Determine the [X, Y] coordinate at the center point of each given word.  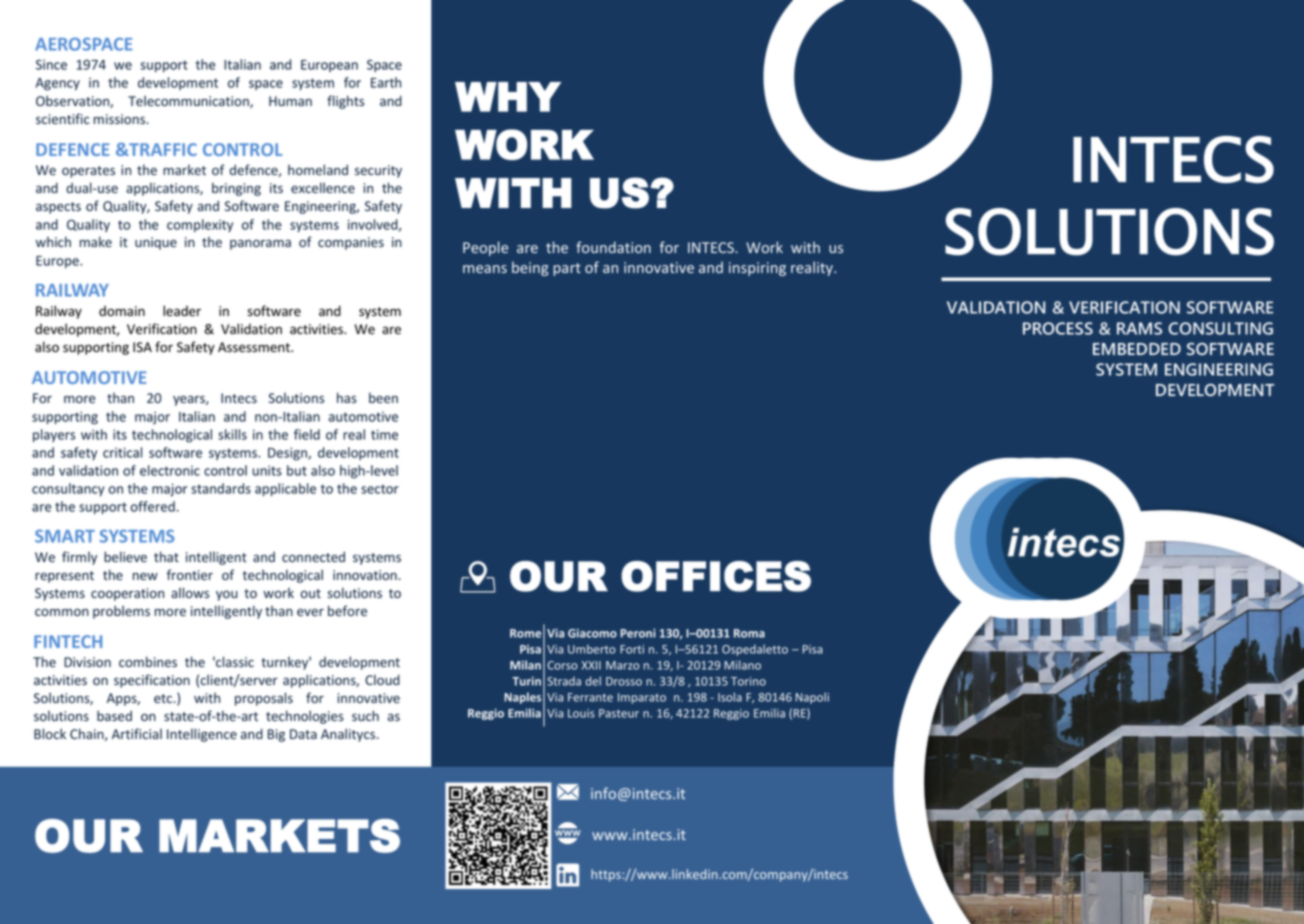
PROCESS [1058, 328]
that [166, 556]
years [190, 400]
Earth [386, 82]
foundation [613, 247]
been [383, 397]
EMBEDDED [1137, 349]
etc [164, 698]
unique [156, 243]
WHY [508, 97]
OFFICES [716, 576]
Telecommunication [189, 102]
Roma [749, 633]
